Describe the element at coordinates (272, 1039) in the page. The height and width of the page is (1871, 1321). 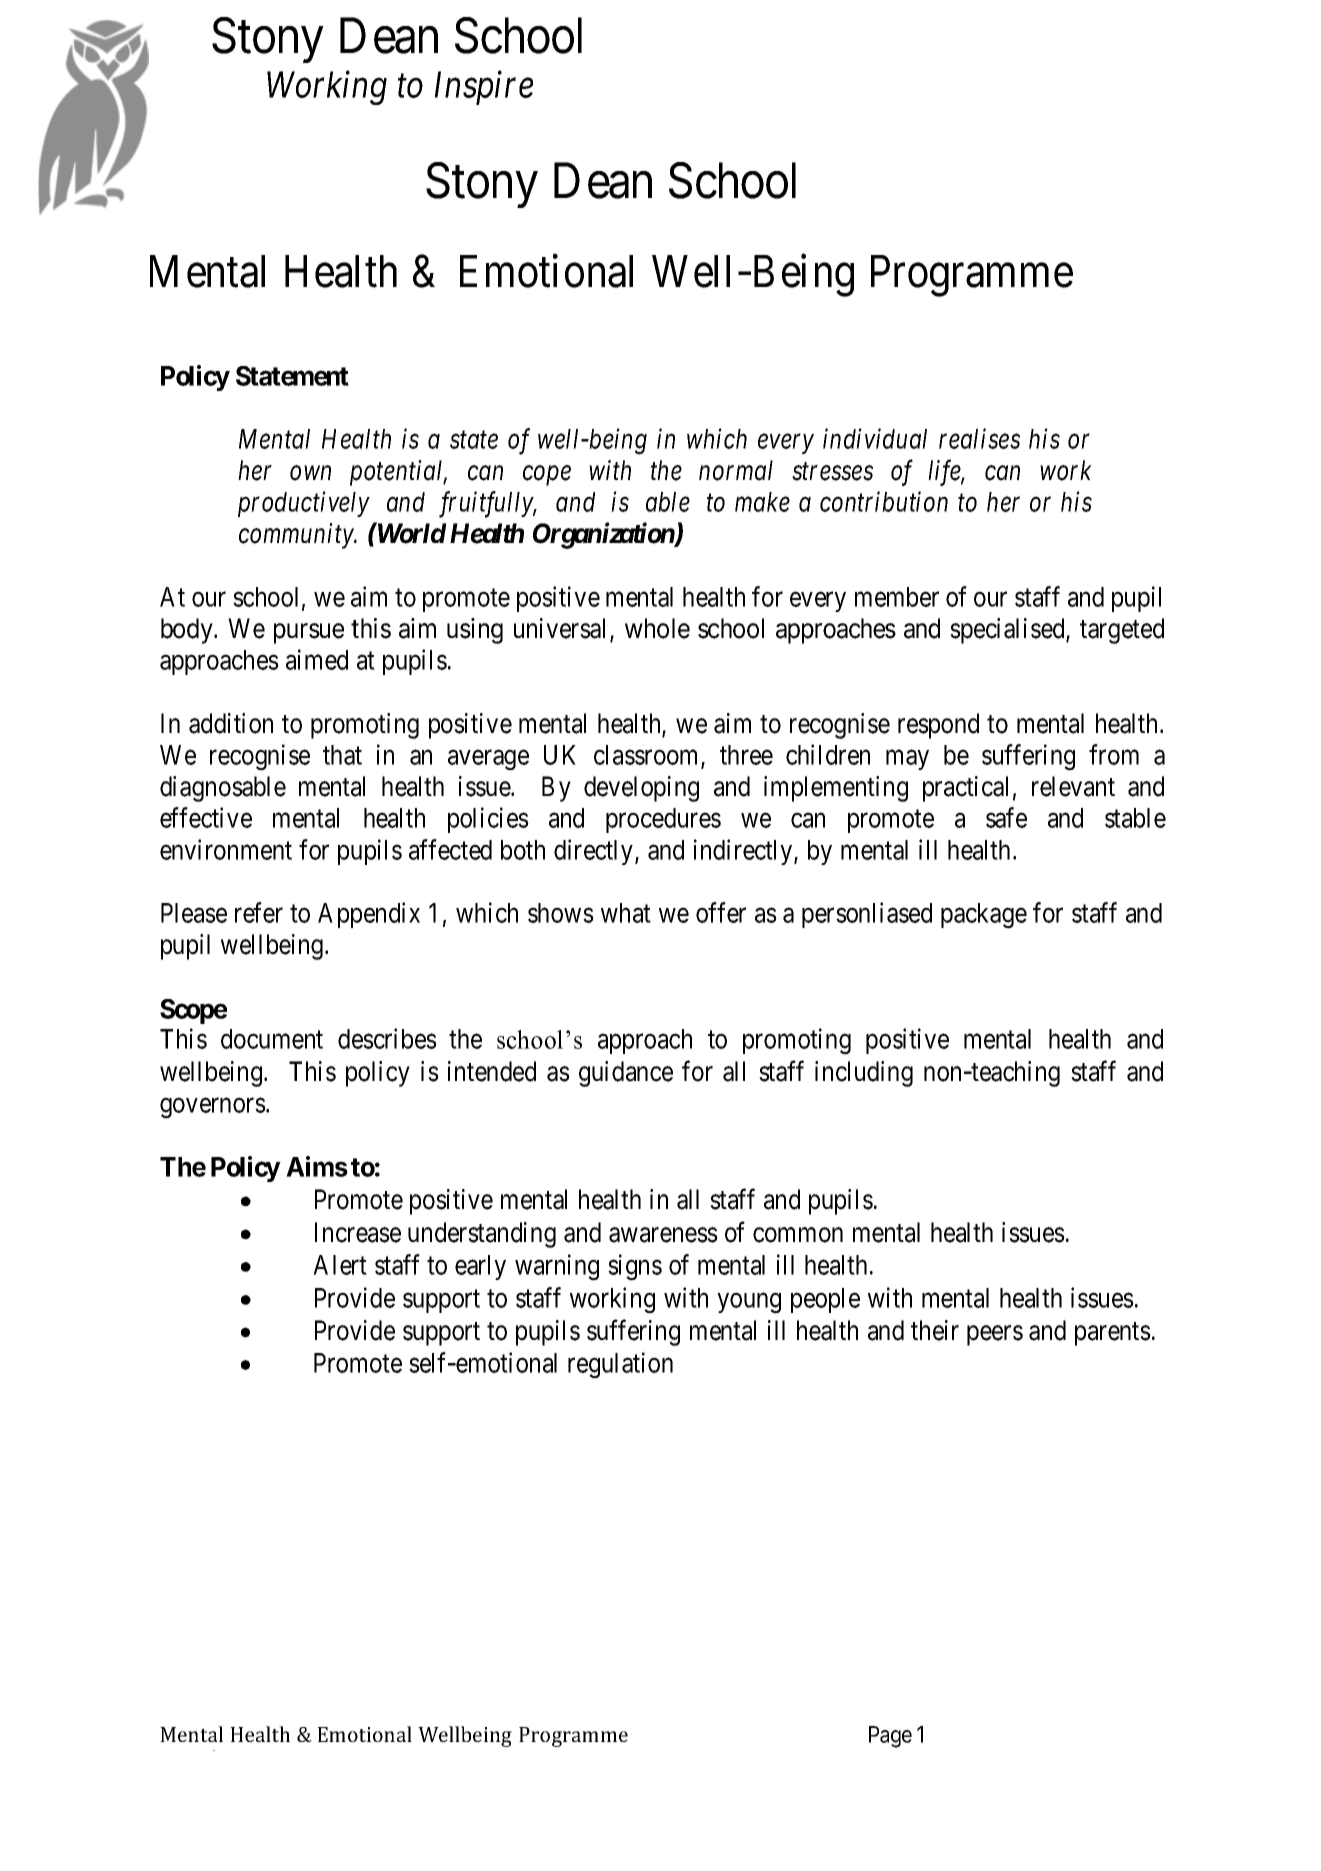
I see `document` at that location.
